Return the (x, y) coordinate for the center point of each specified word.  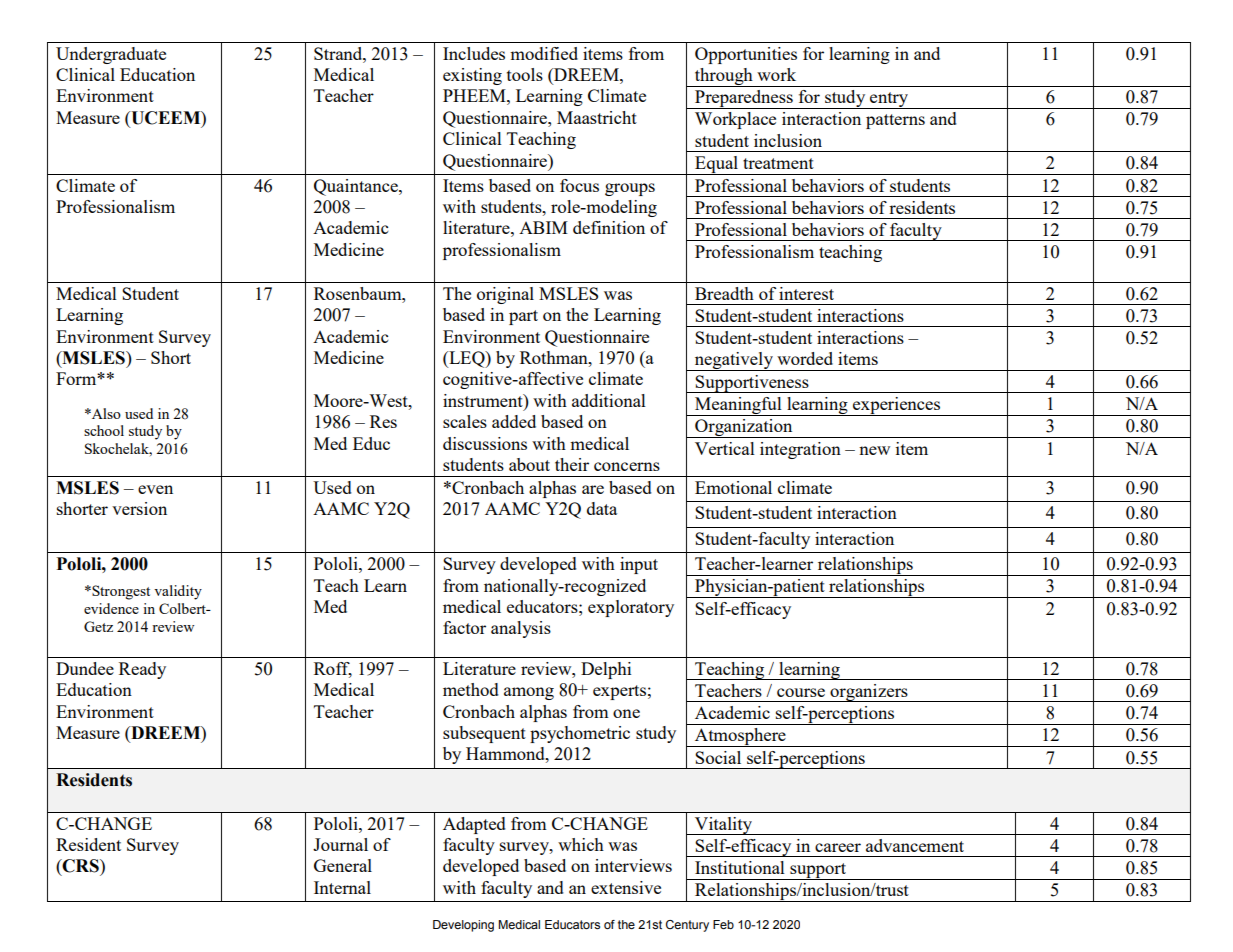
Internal (342, 887)
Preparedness (744, 99)
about (529, 464)
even (155, 489)
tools (525, 74)
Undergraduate (111, 55)
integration (800, 450)
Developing (463, 926)
